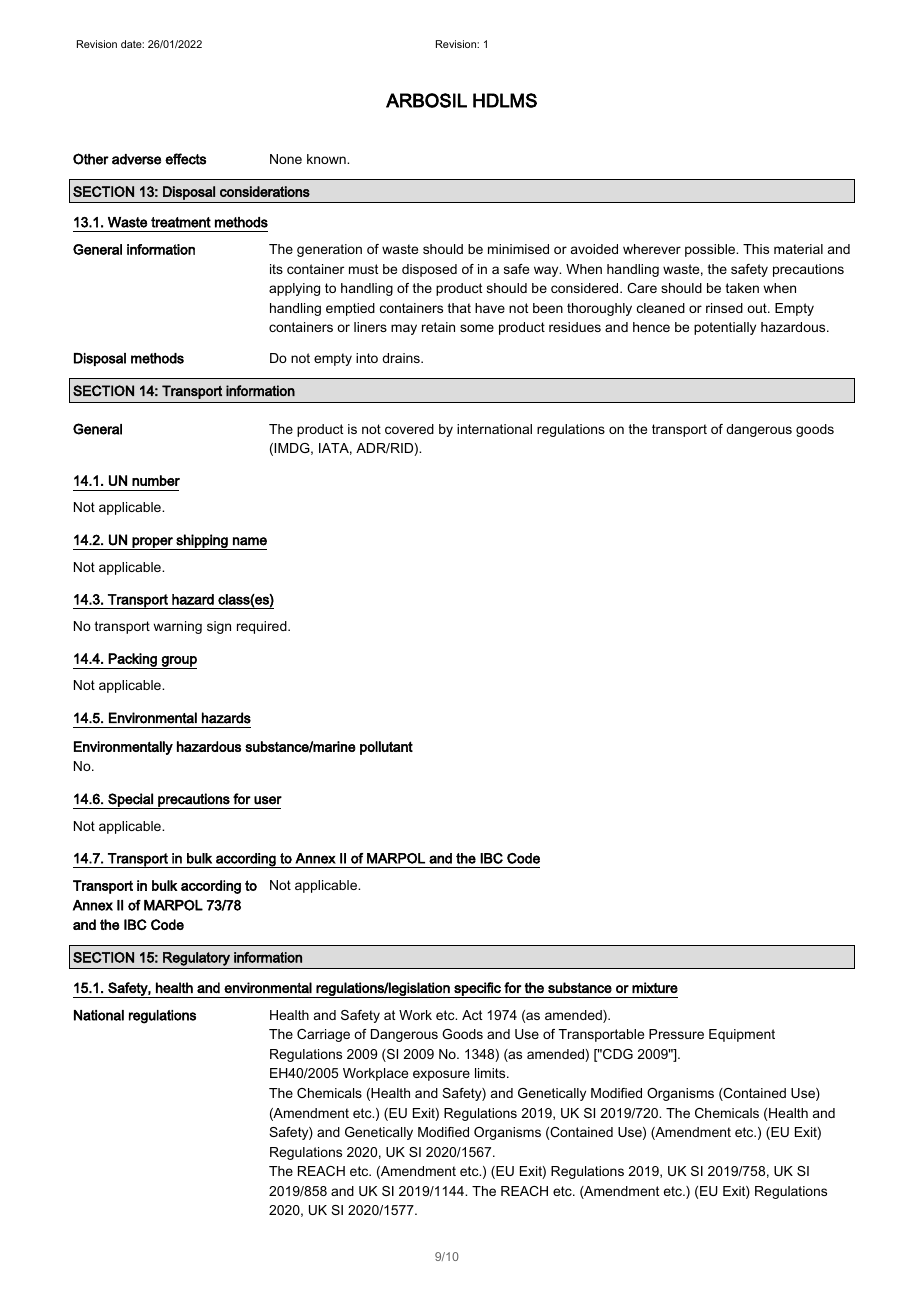 This screenshot has height=1308, width=924. Describe the element at coordinates (196, 959) in the screenshot. I see `Regulatory` at that location.
